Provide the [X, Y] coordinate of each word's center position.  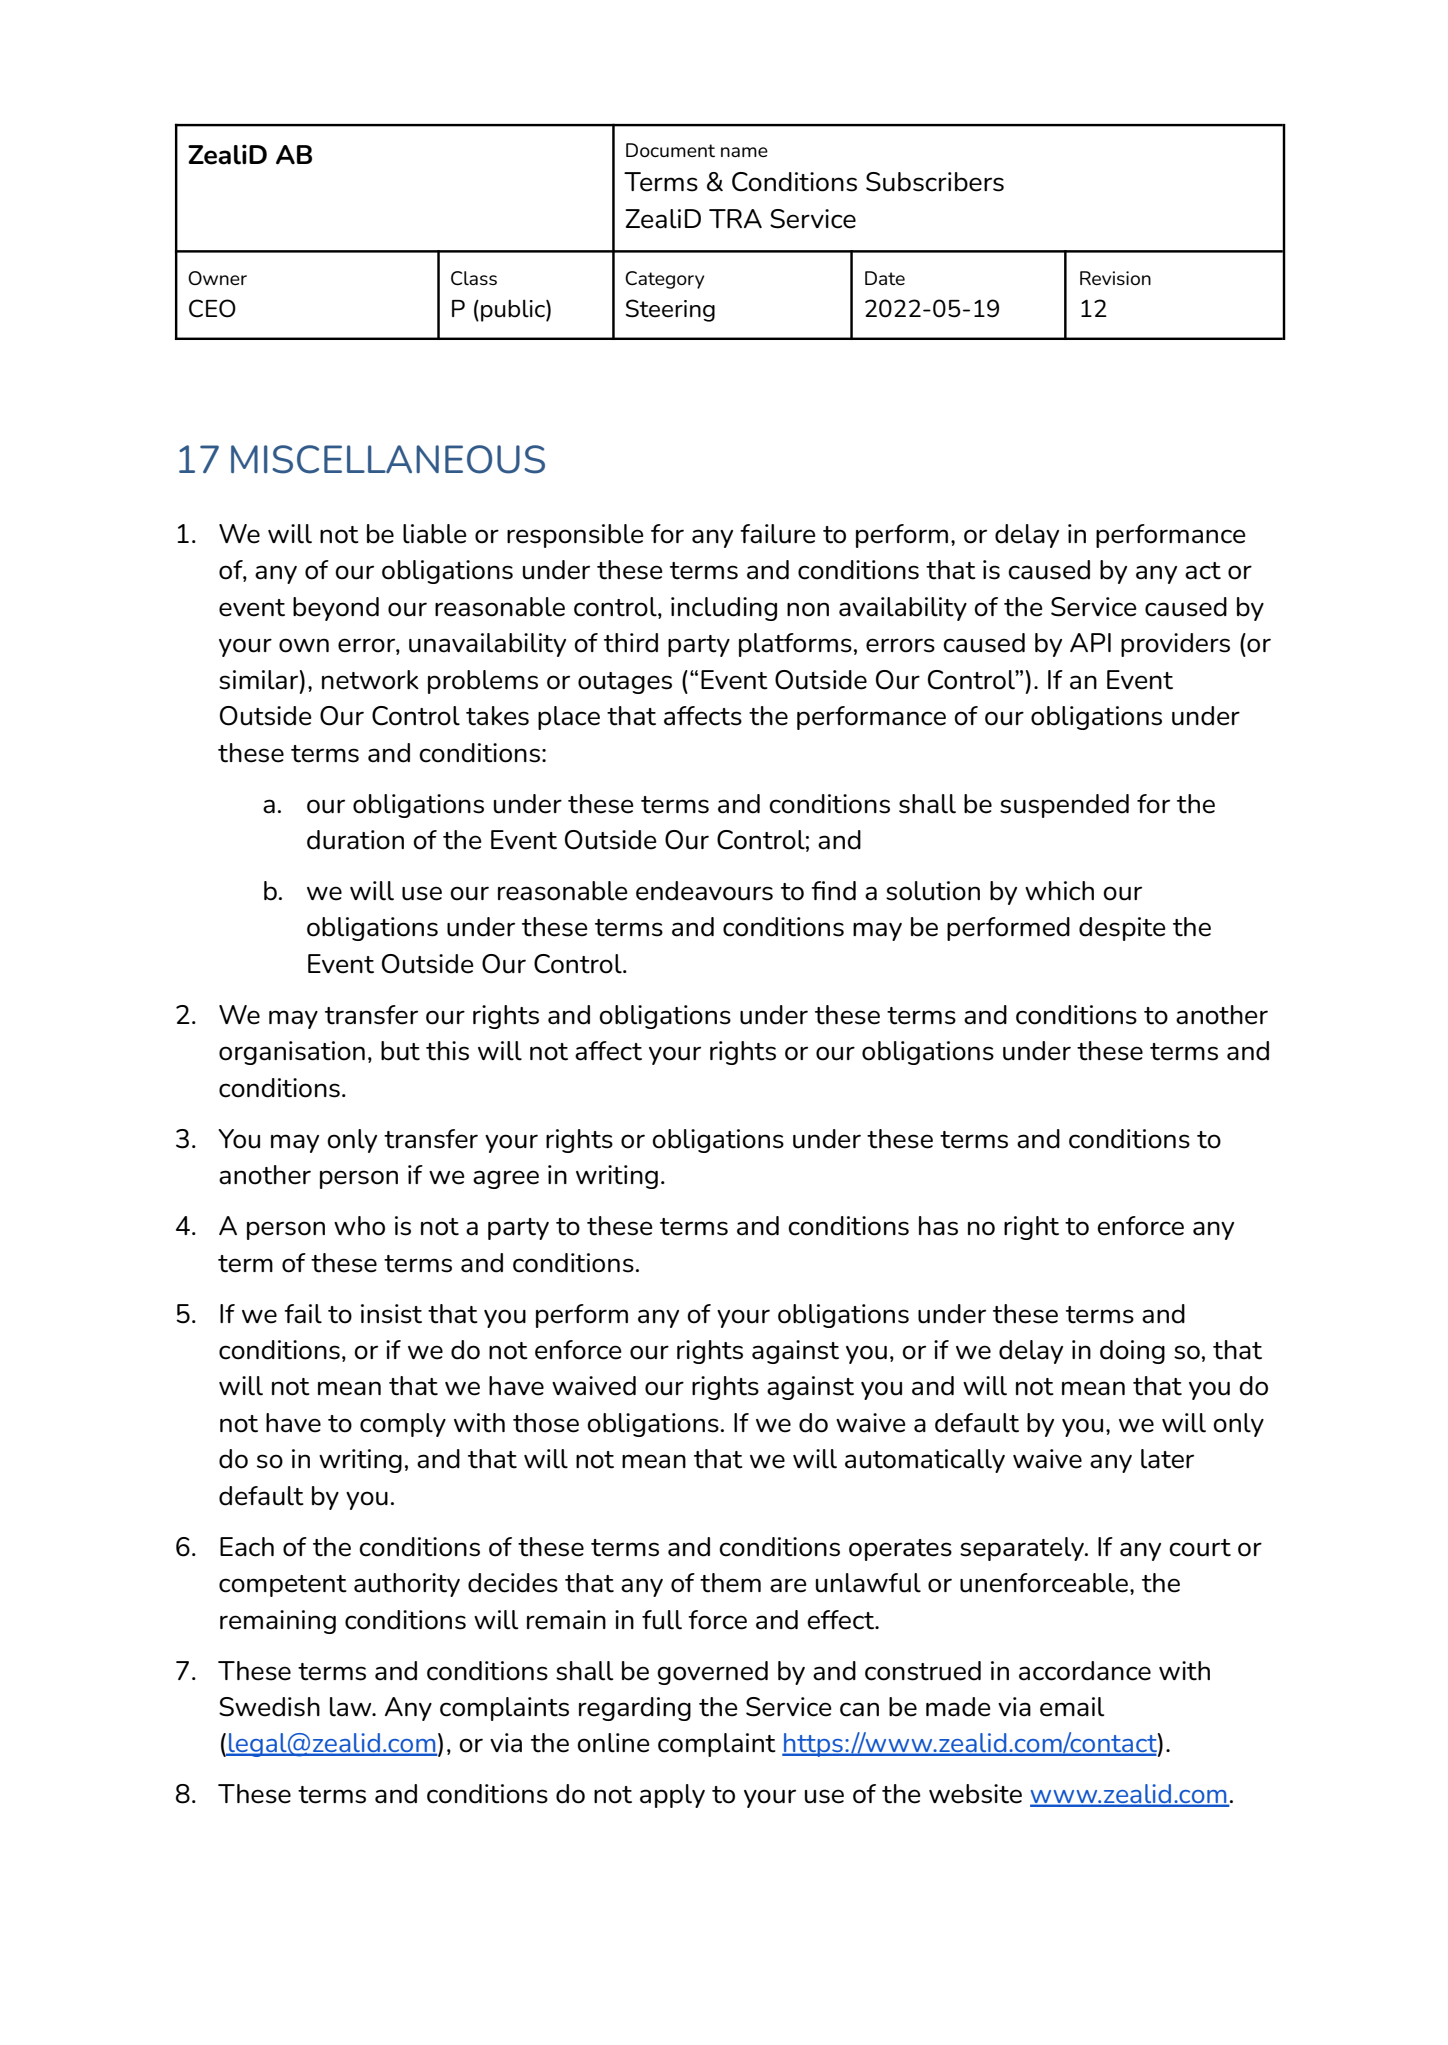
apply [672, 1796]
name [744, 152]
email [1072, 1707]
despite [1122, 929]
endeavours [704, 891]
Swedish [269, 1707]
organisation [292, 1053]
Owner [217, 278]
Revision [1115, 278]
